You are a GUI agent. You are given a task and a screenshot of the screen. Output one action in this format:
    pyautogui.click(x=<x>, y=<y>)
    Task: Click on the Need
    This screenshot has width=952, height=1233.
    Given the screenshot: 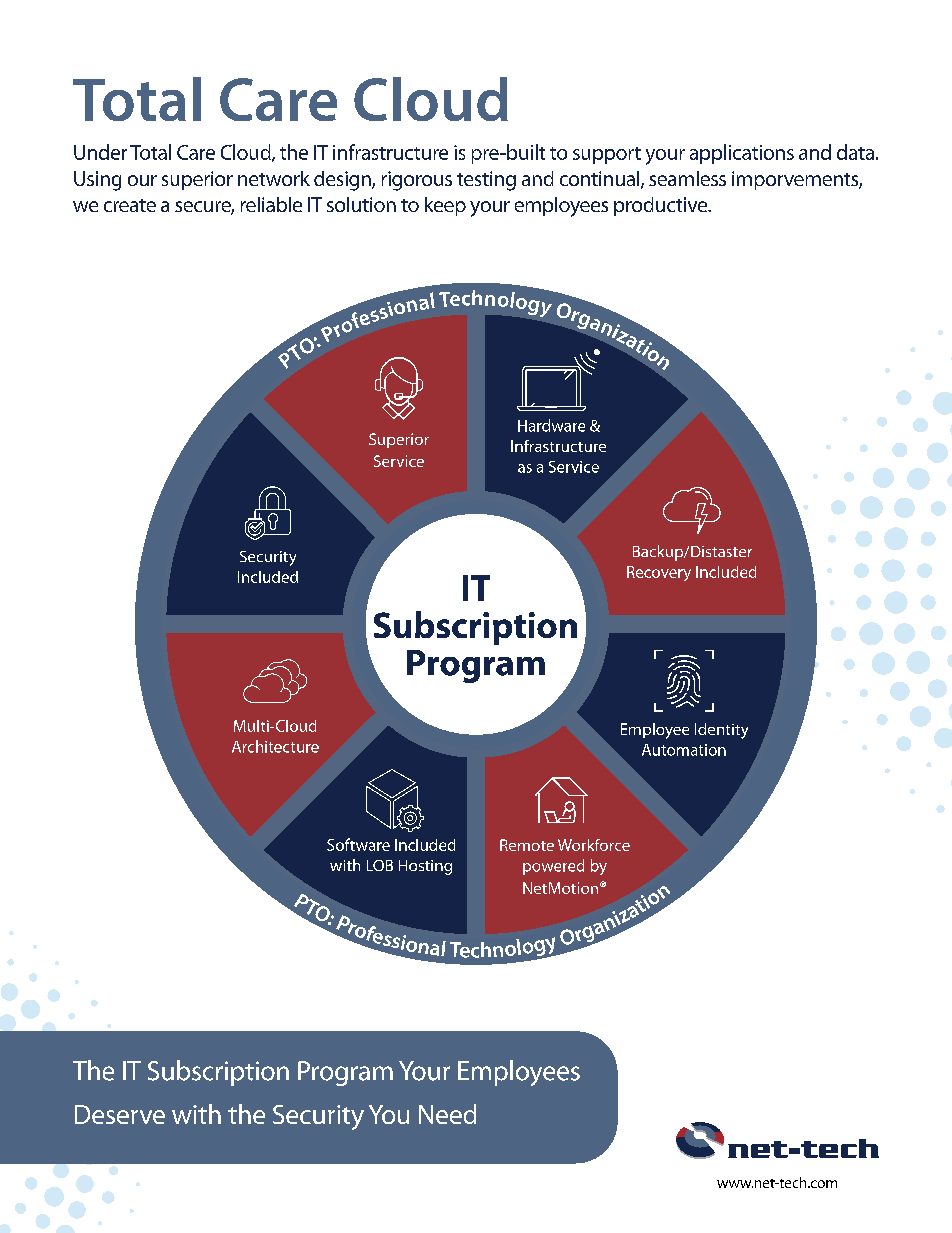 What is the action you would take?
    pyautogui.click(x=447, y=1114)
